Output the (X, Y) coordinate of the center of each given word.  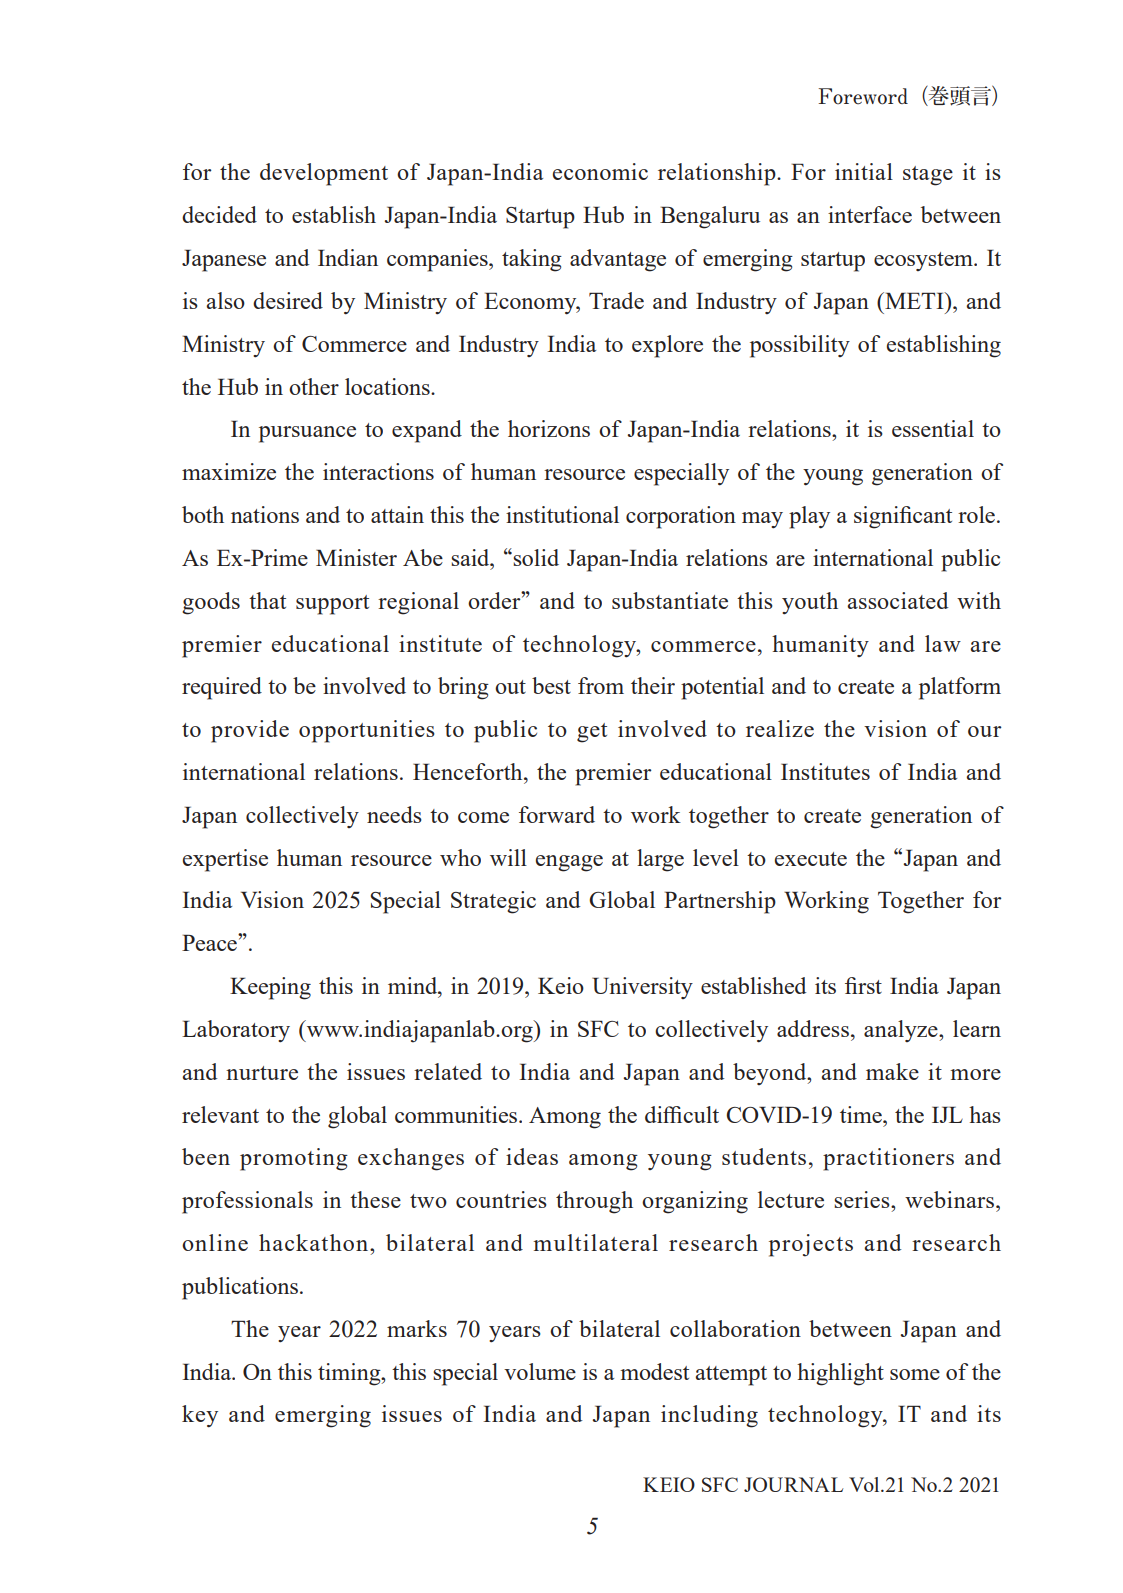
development (324, 174)
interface (870, 214)
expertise (225, 860)
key (200, 1416)
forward (557, 814)
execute (811, 859)
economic (600, 171)
